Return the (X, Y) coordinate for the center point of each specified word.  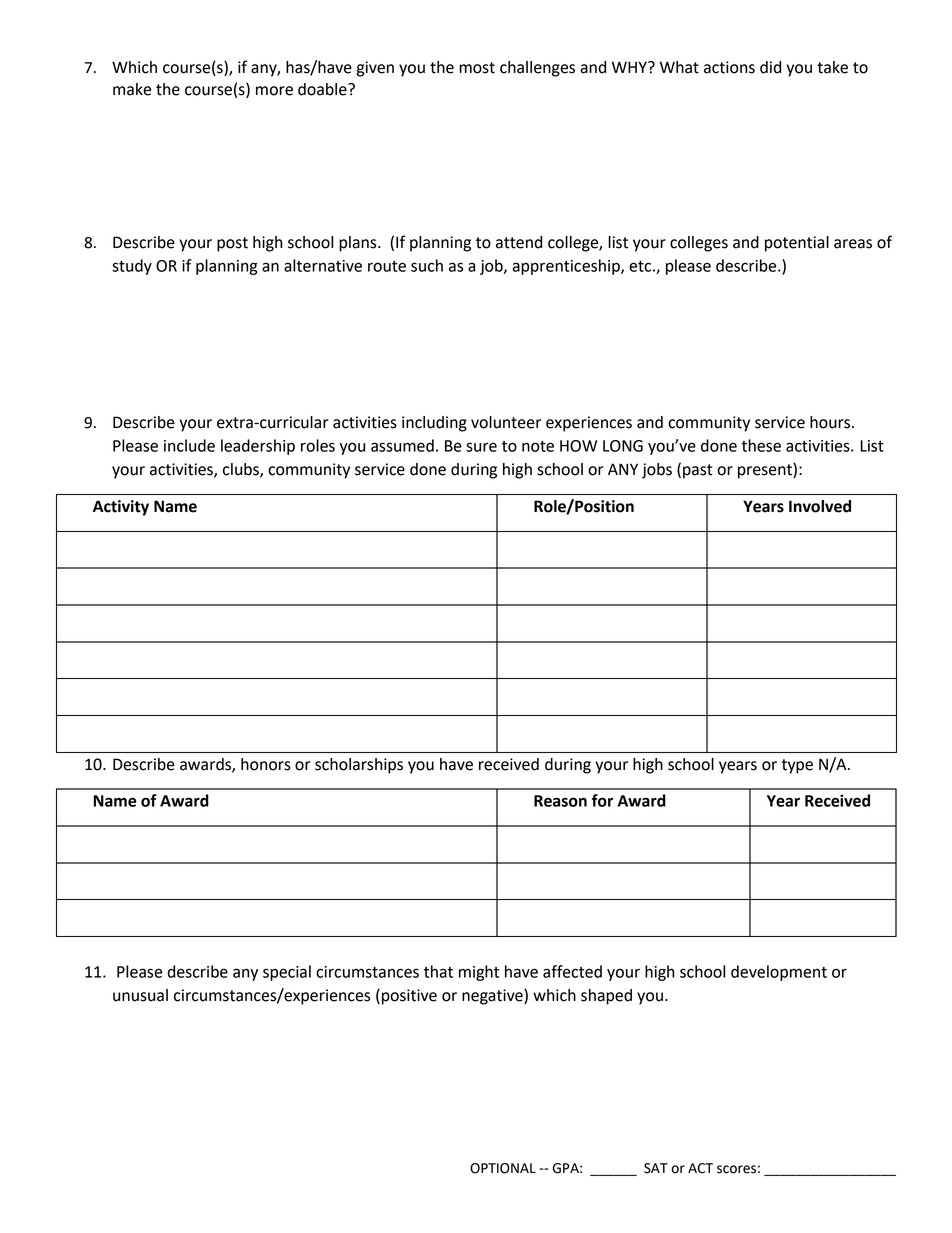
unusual (140, 995)
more (274, 91)
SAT (656, 1168)
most (477, 68)
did (770, 67)
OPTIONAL (503, 1168)
